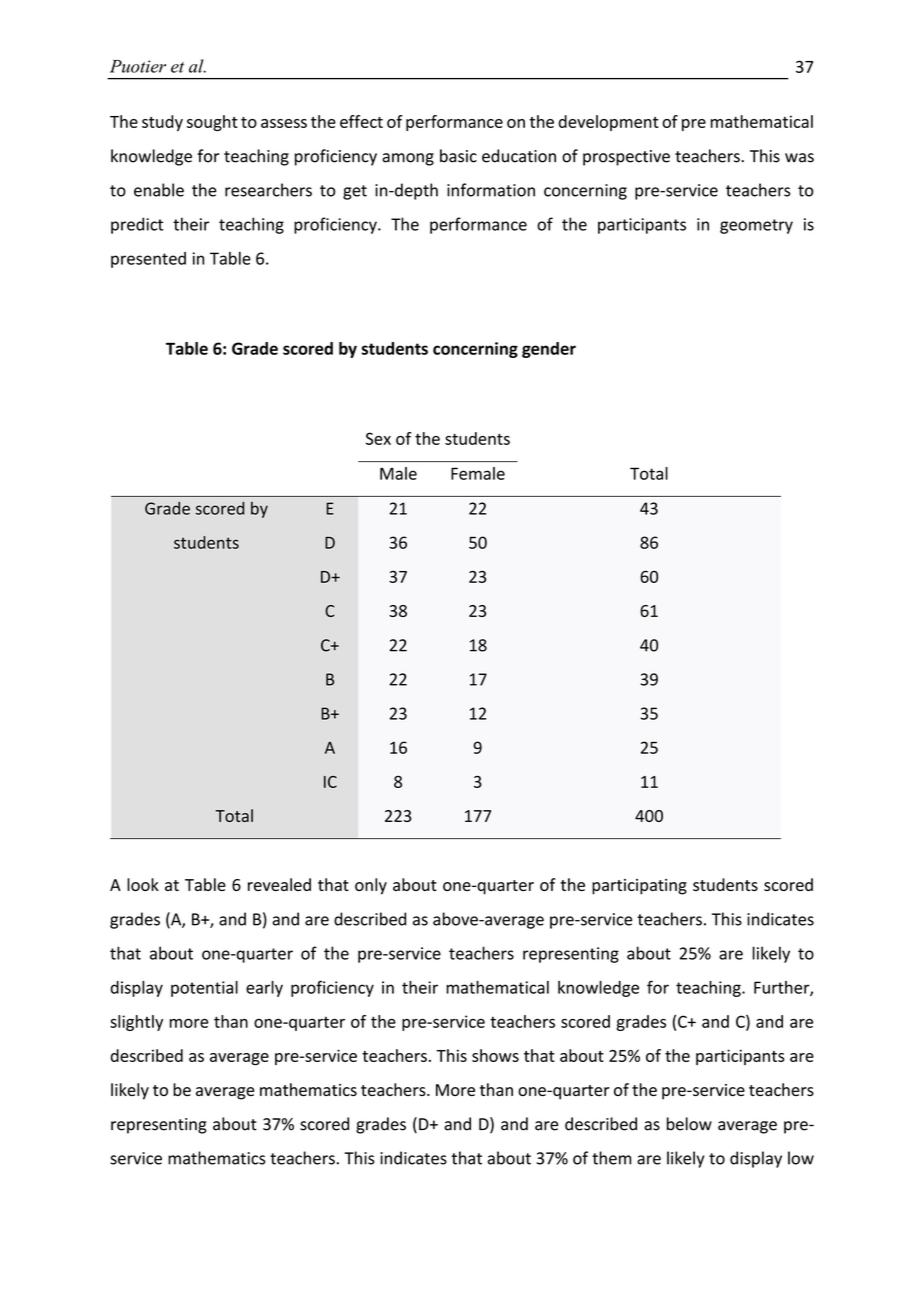 This image has width=924, height=1309. What do you see at coordinates (212, 123) in the image?
I see `sought` at bounding box center [212, 123].
